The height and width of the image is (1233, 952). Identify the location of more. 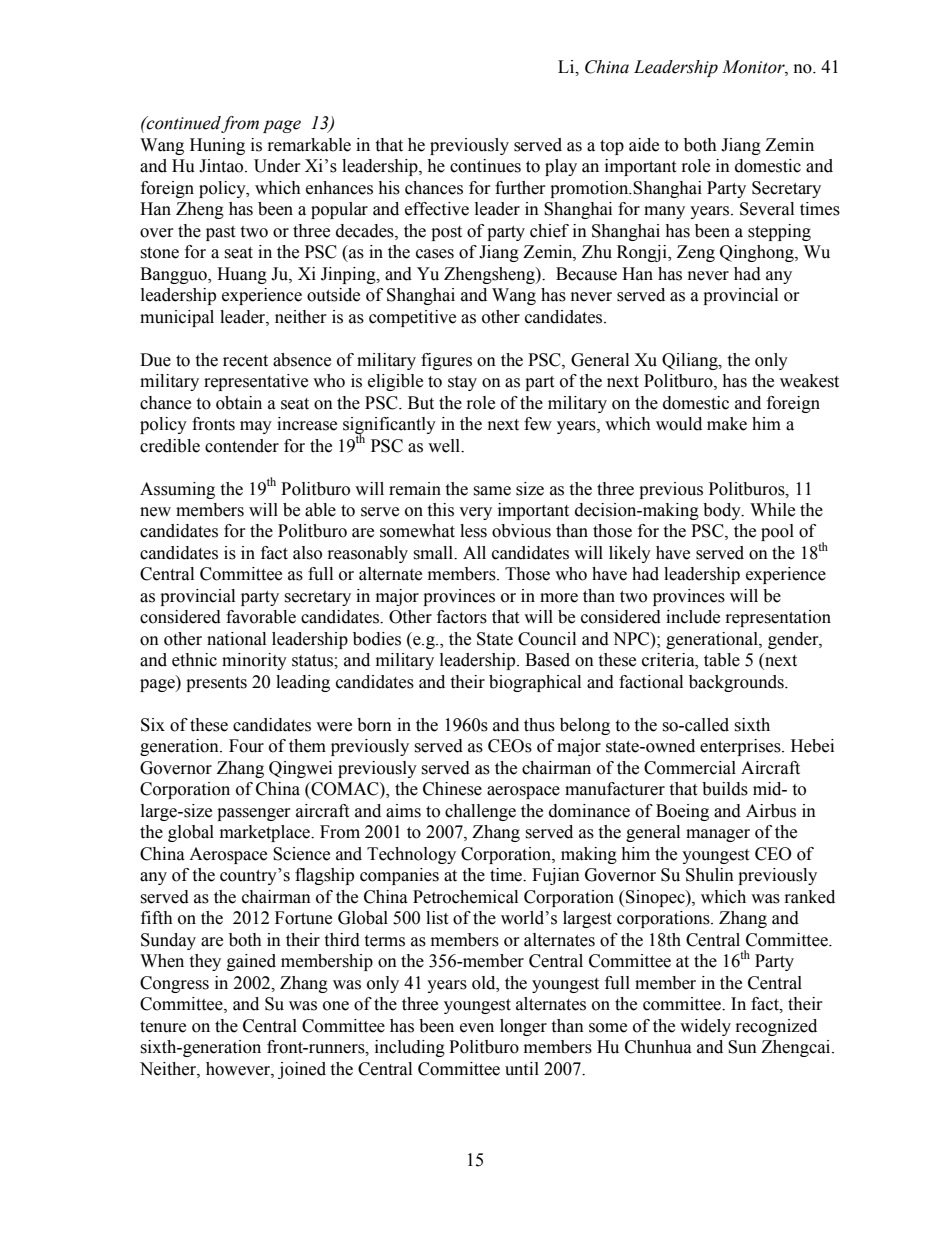
(559, 598).
